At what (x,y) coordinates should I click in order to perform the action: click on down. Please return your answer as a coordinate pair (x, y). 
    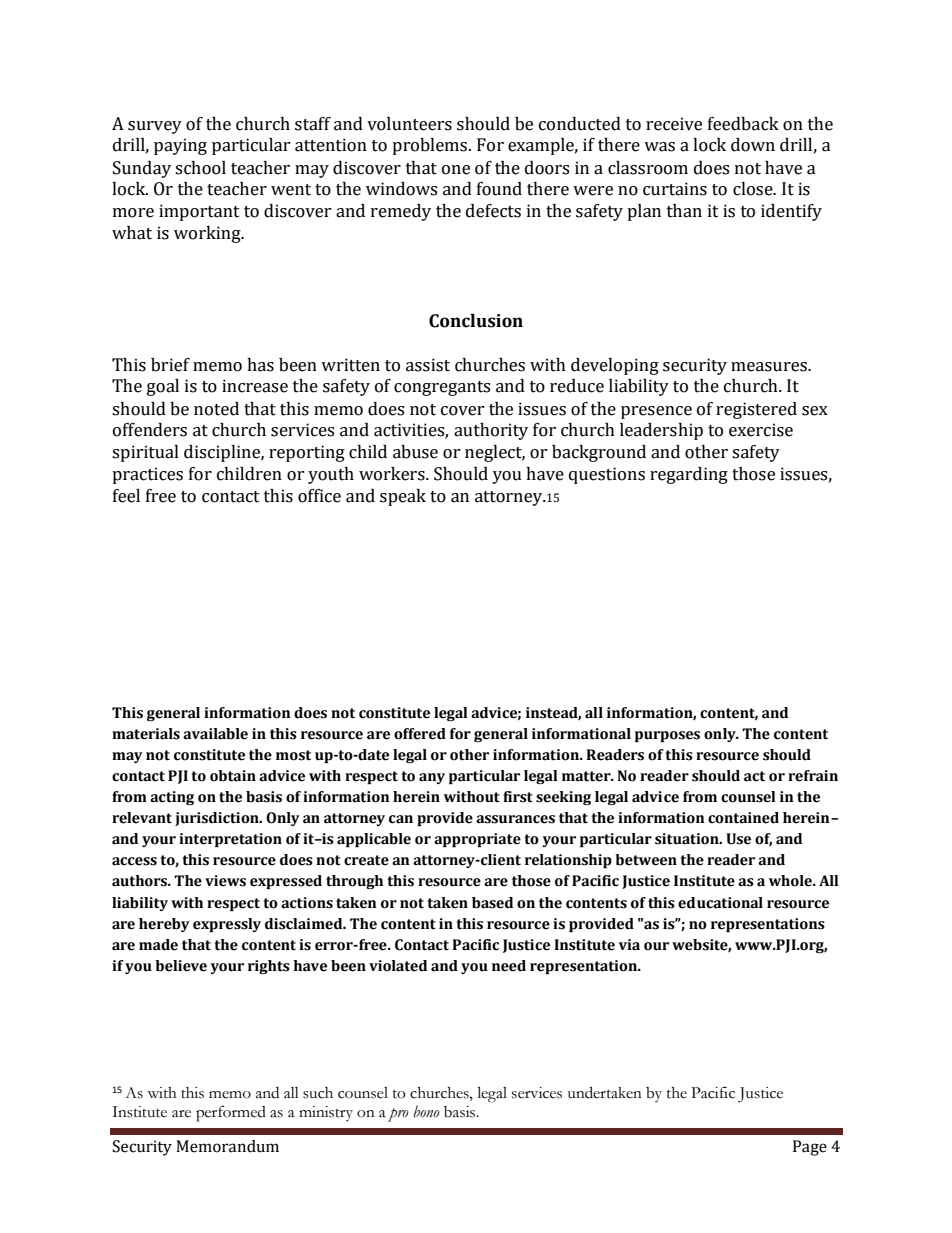
    Looking at the image, I should click on (753, 145).
